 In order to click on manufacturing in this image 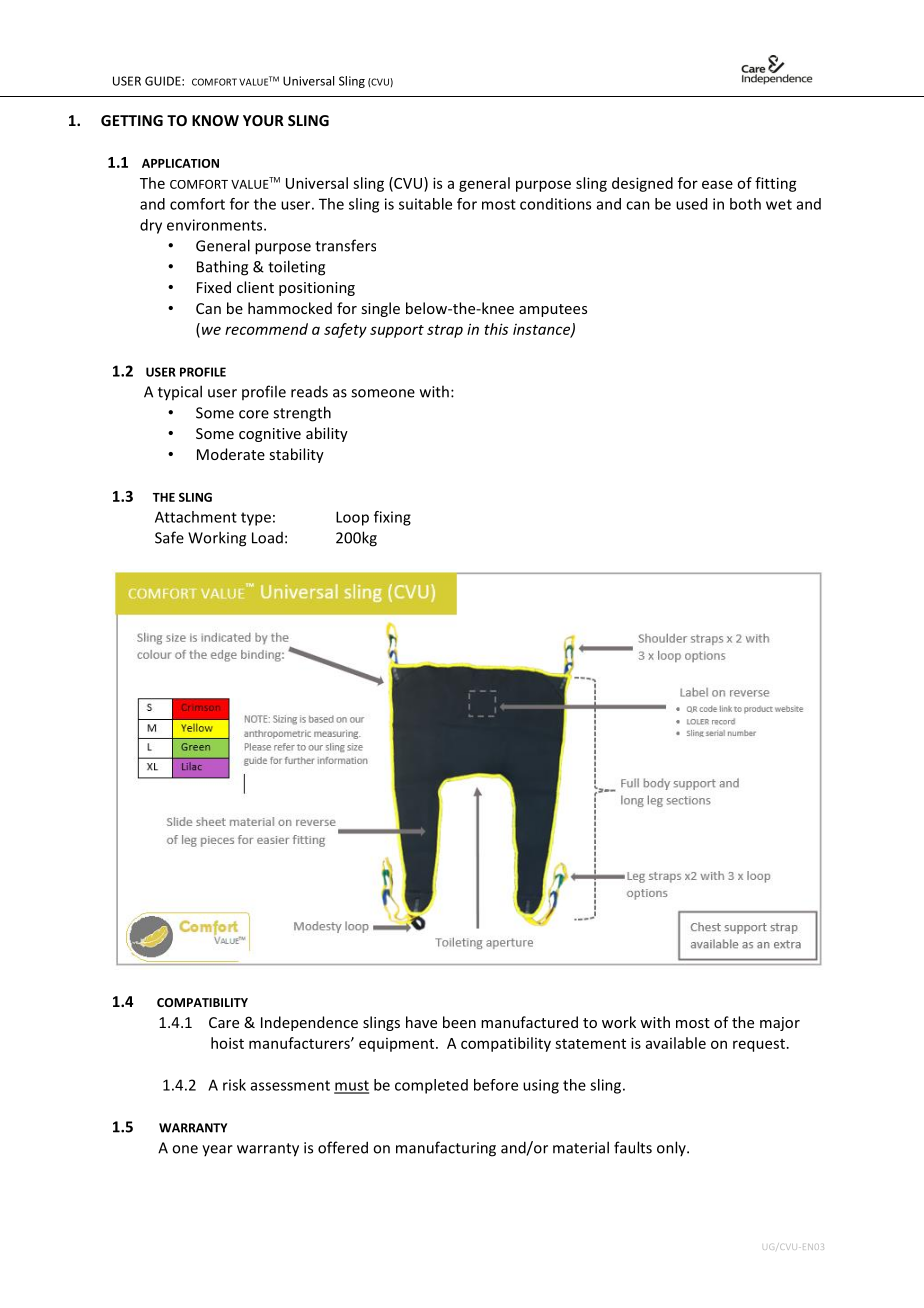, I will do `click(446, 1149)`.
